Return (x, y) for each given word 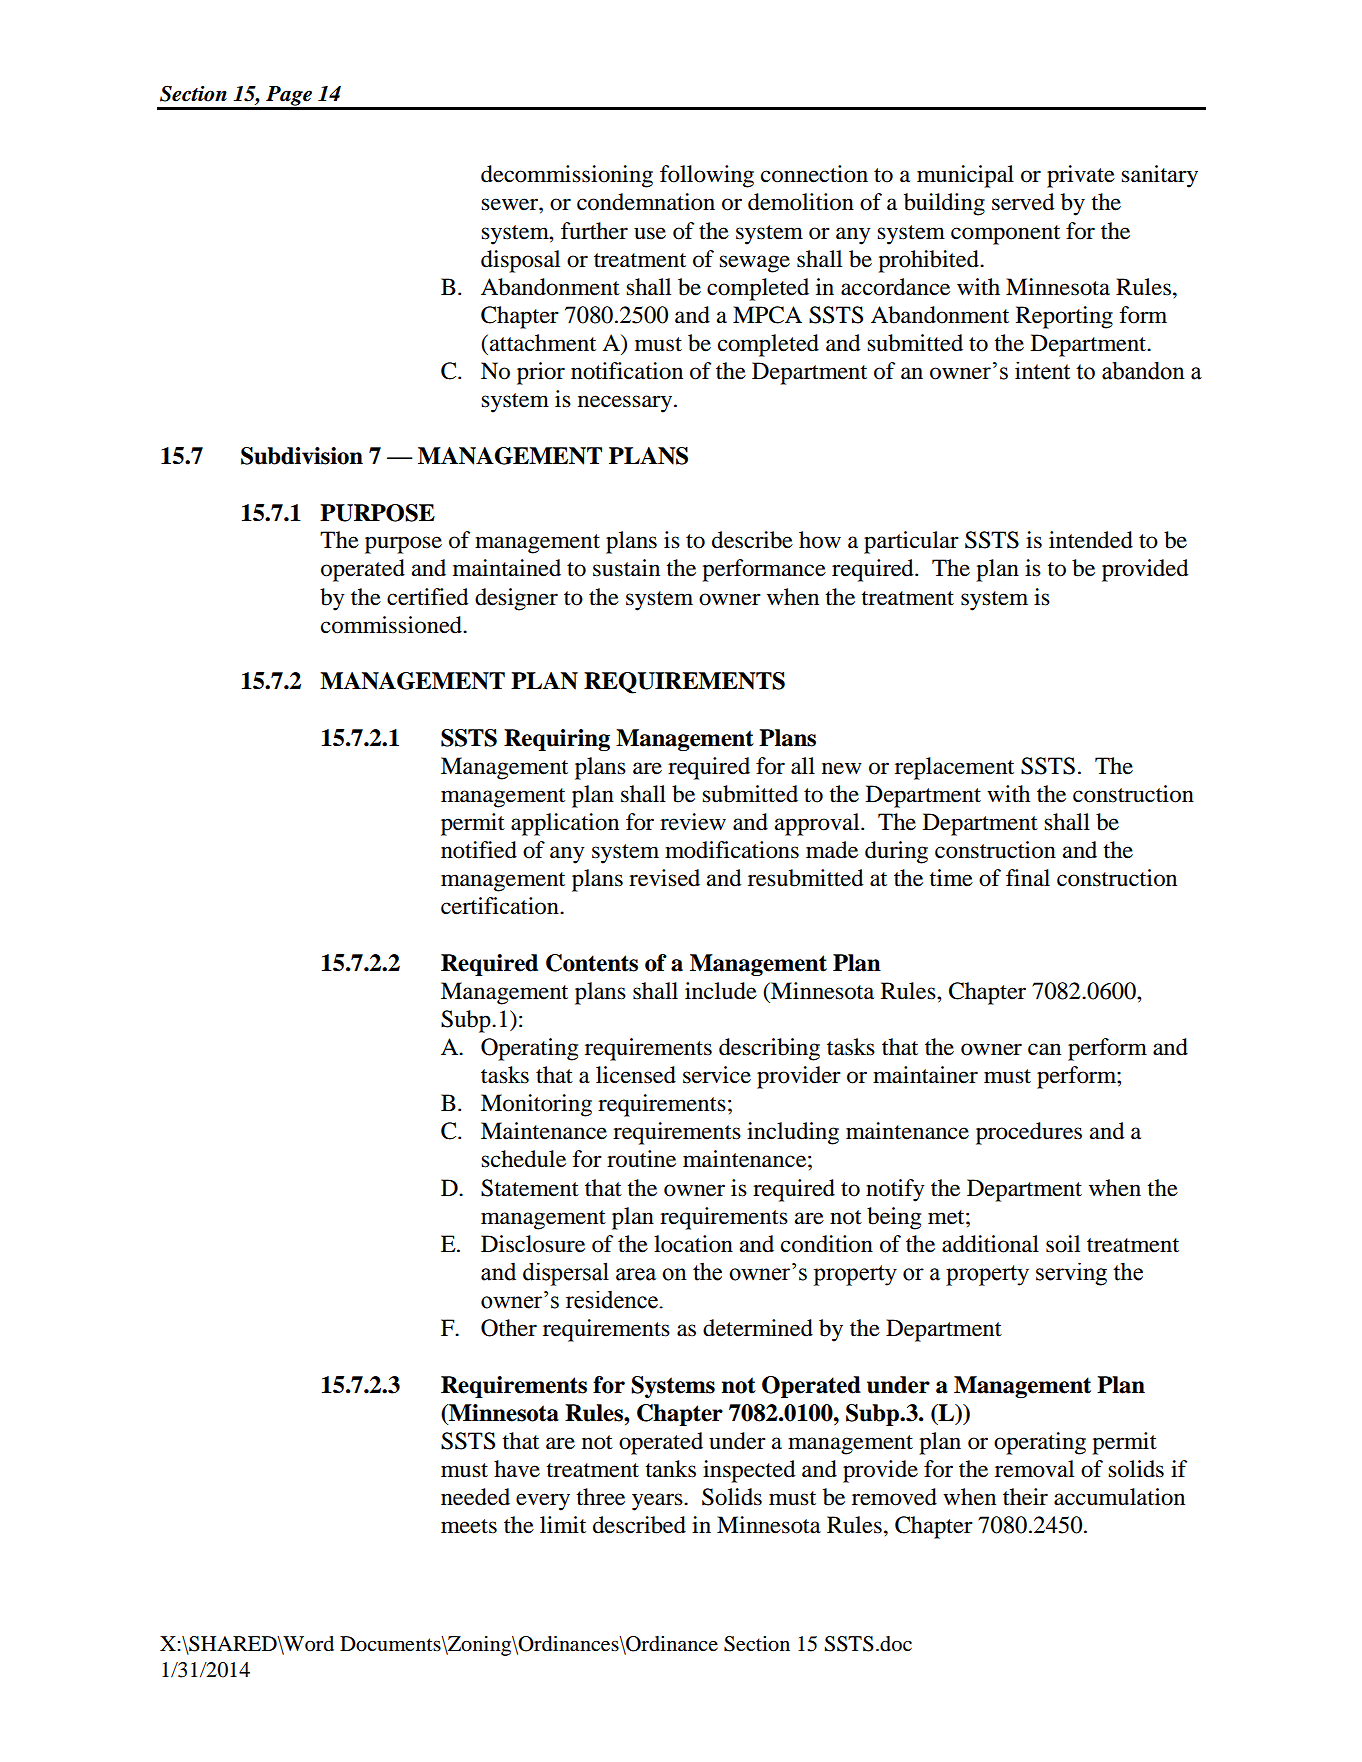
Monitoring (536, 1105)
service (717, 1075)
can (1044, 1049)
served (1023, 202)
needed (475, 1497)
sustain (626, 568)
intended (1091, 540)
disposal (520, 261)
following (707, 176)
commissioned (392, 625)
